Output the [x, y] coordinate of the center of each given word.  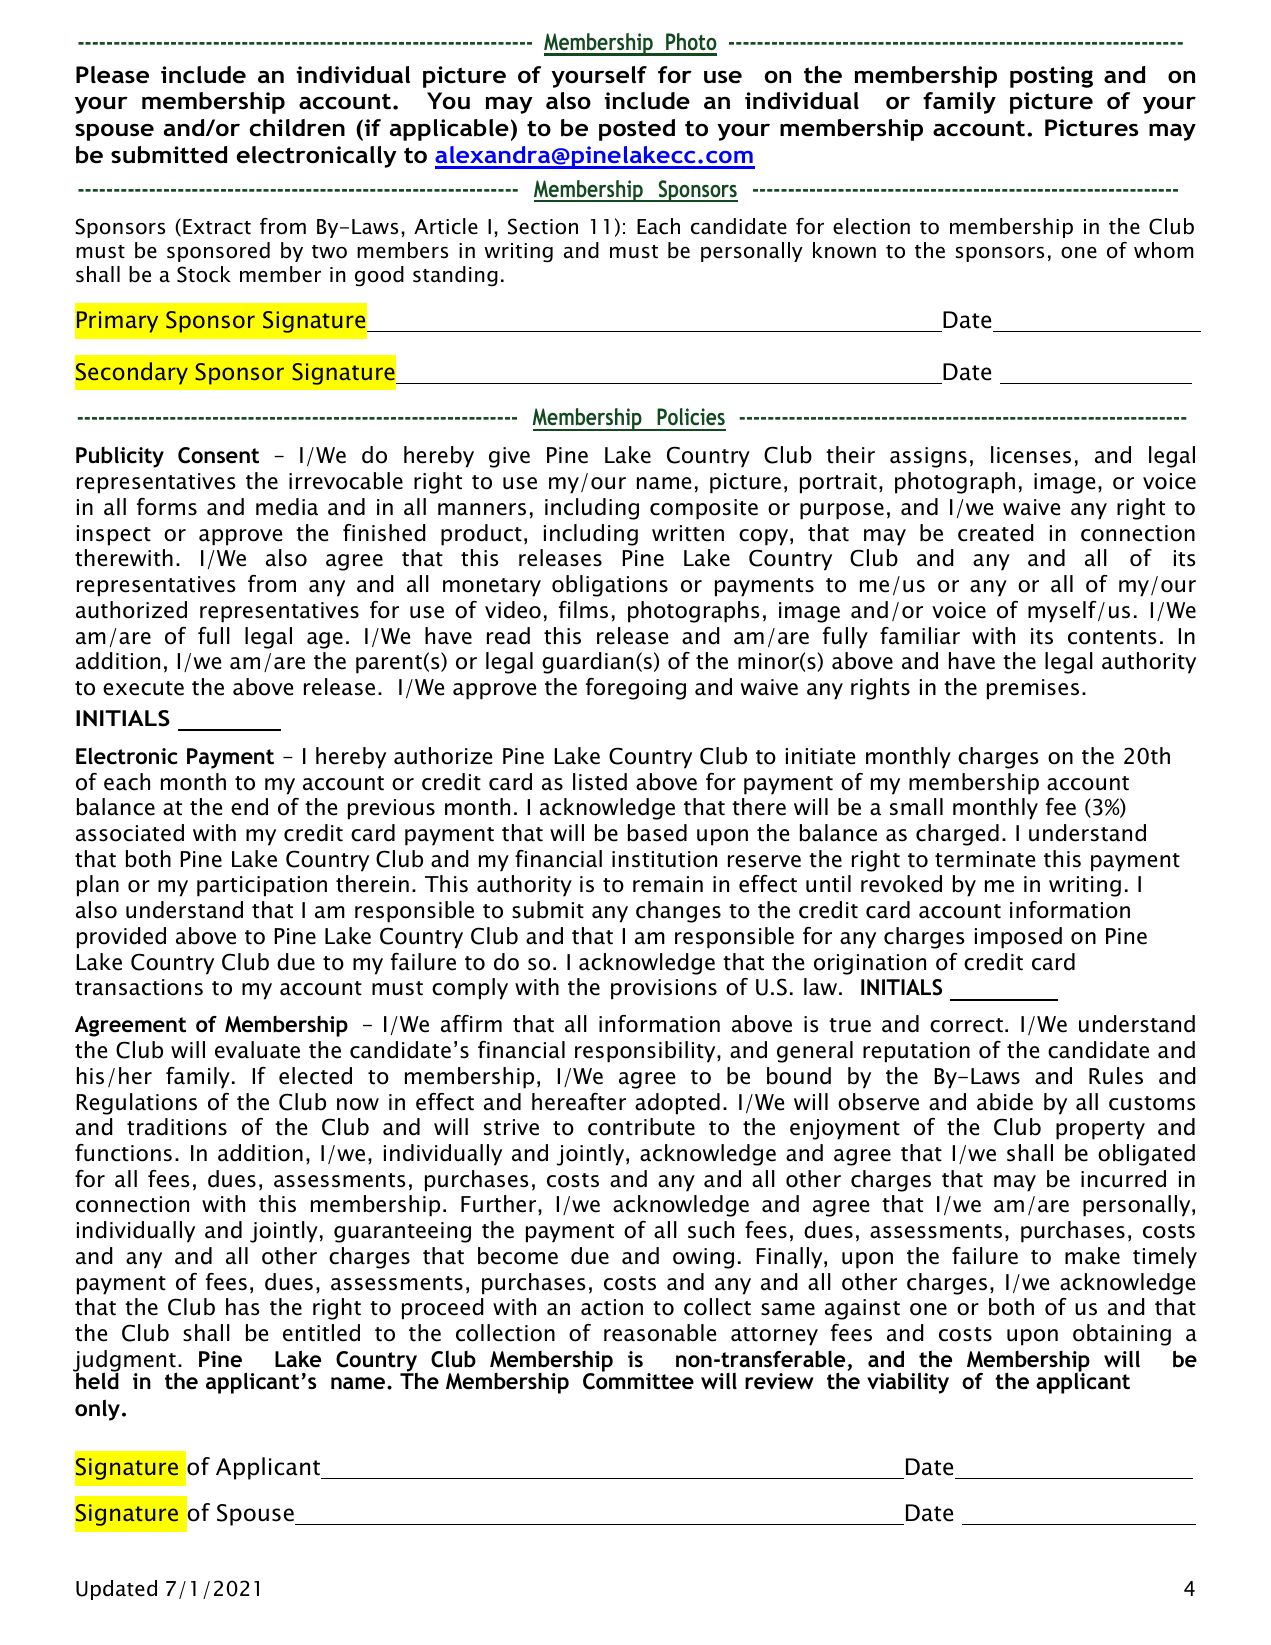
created [996, 533]
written [688, 533]
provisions [664, 989]
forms [167, 507]
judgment [125, 1362]
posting [1051, 77]
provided [121, 938]
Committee [638, 1381]
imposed [1018, 938]
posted [637, 130]
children [297, 128]
